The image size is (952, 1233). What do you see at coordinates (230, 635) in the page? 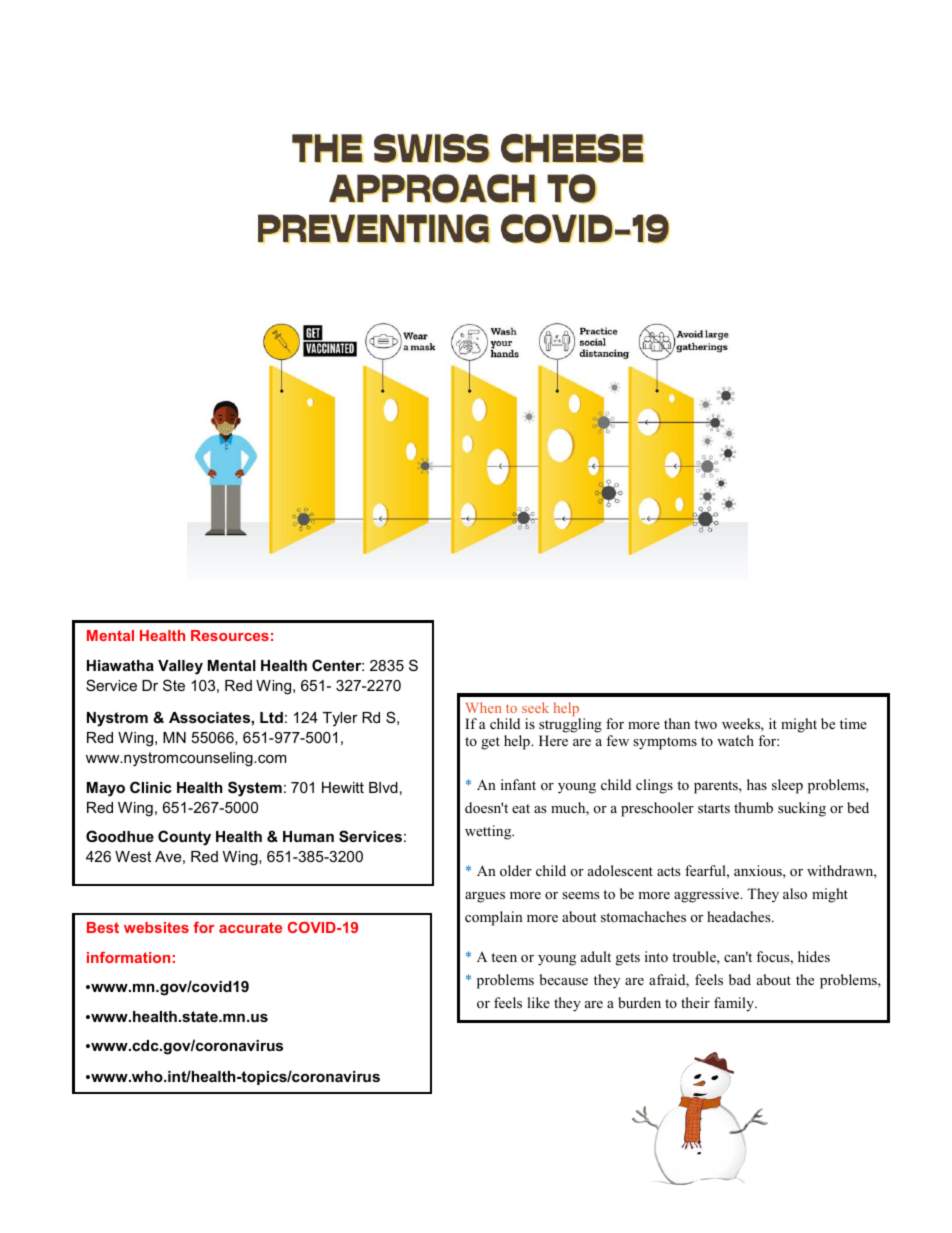
I see `Resources` at bounding box center [230, 635].
